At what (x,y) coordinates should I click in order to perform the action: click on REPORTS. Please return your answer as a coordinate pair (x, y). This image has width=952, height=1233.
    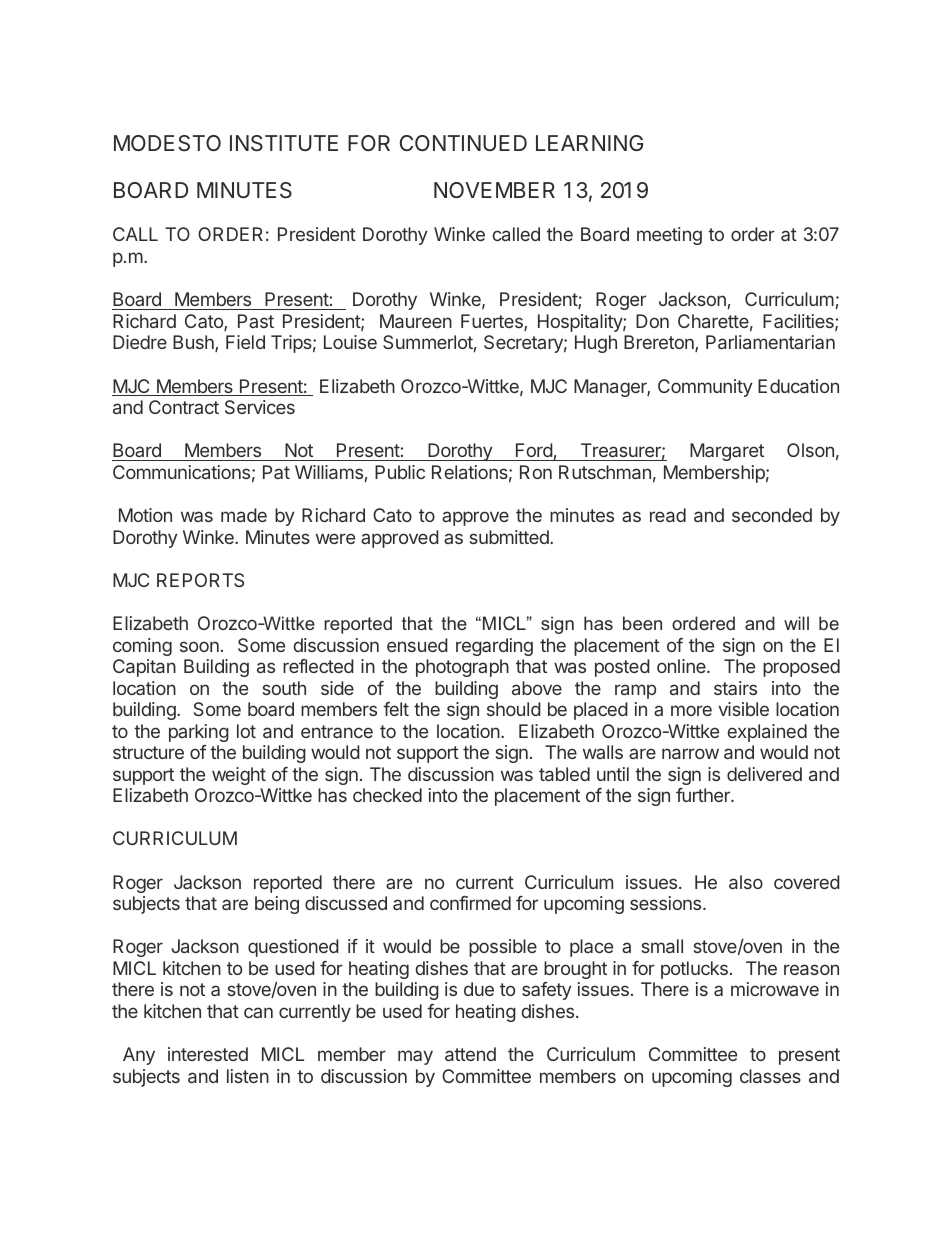
    Looking at the image, I should click on (200, 580).
